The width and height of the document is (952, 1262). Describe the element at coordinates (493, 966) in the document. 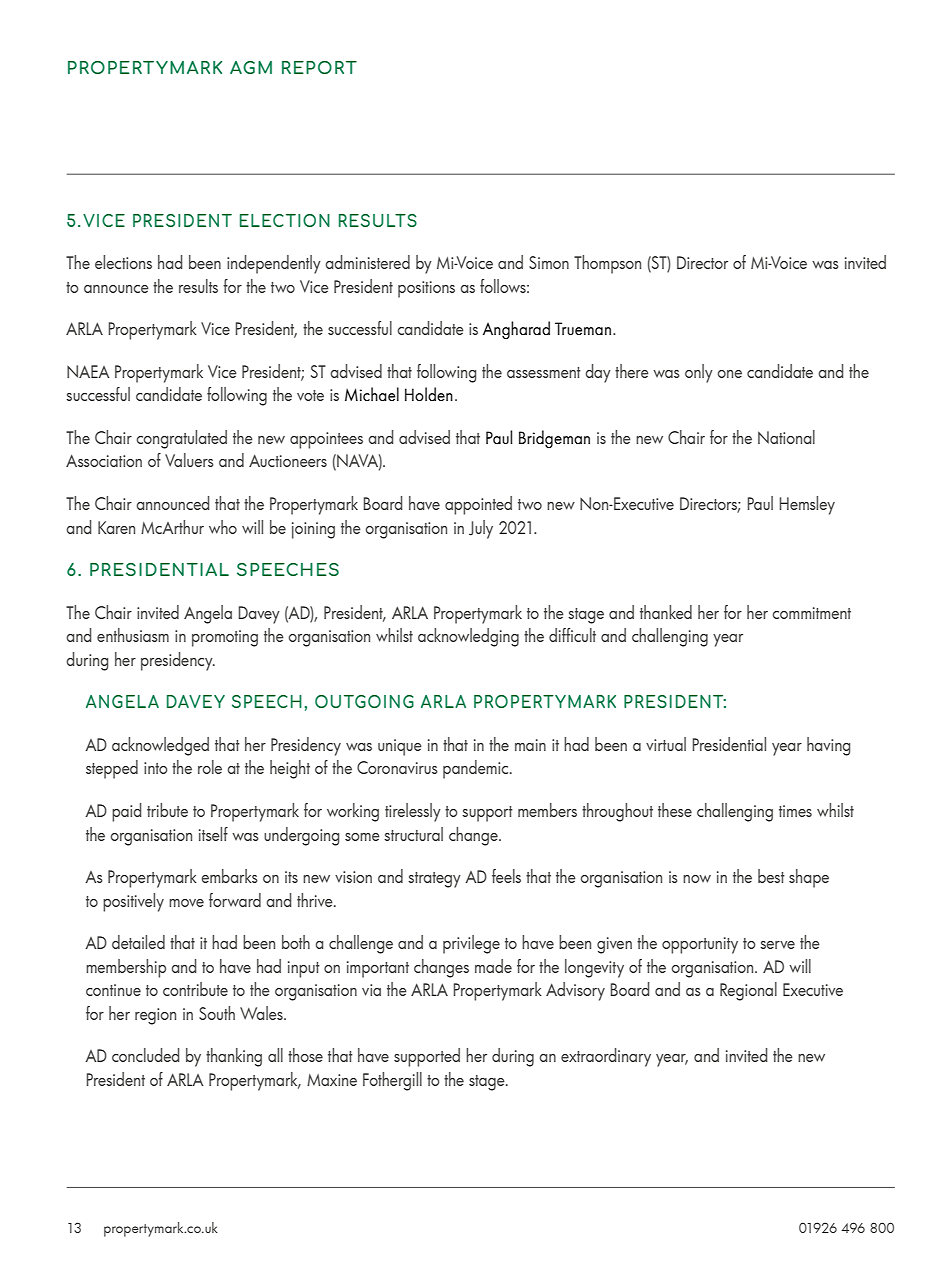

I see `made` at that location.
